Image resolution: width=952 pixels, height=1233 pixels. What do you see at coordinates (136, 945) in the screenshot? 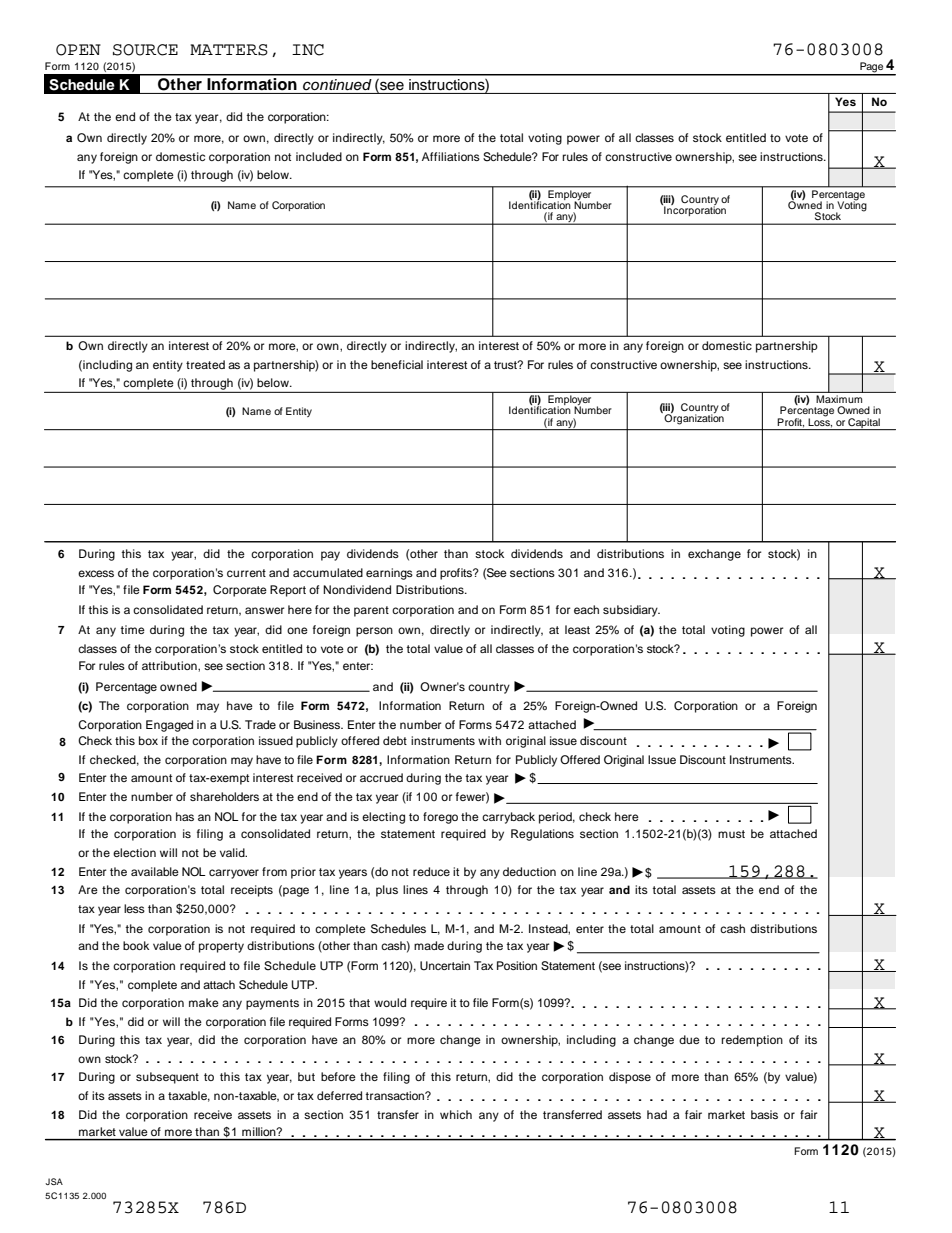
I see `book` at bounding box center [136, 945].
